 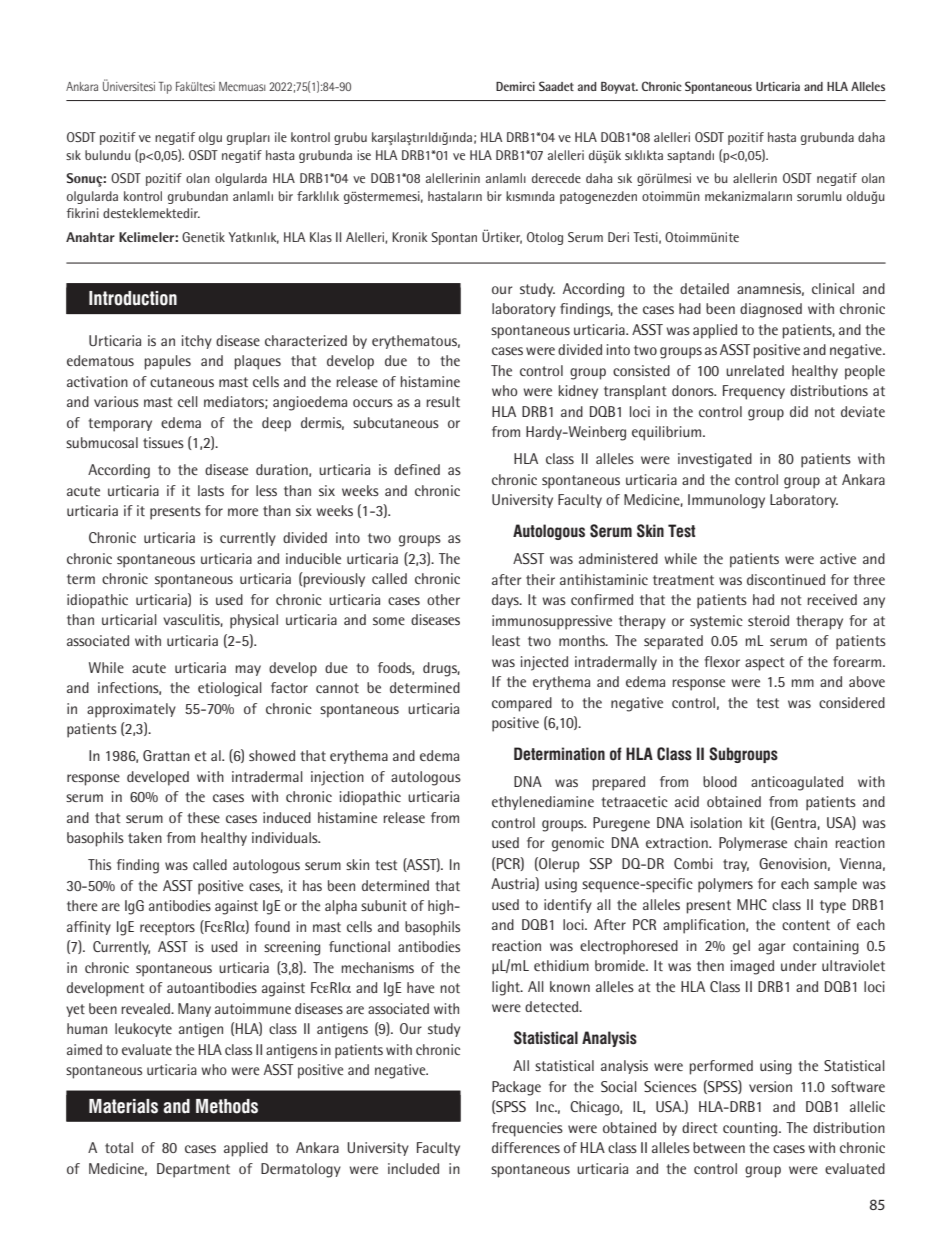 What do you see at coordinates (119, 1147) in the image?
I see `total` at bounding box center [119, 1147].
